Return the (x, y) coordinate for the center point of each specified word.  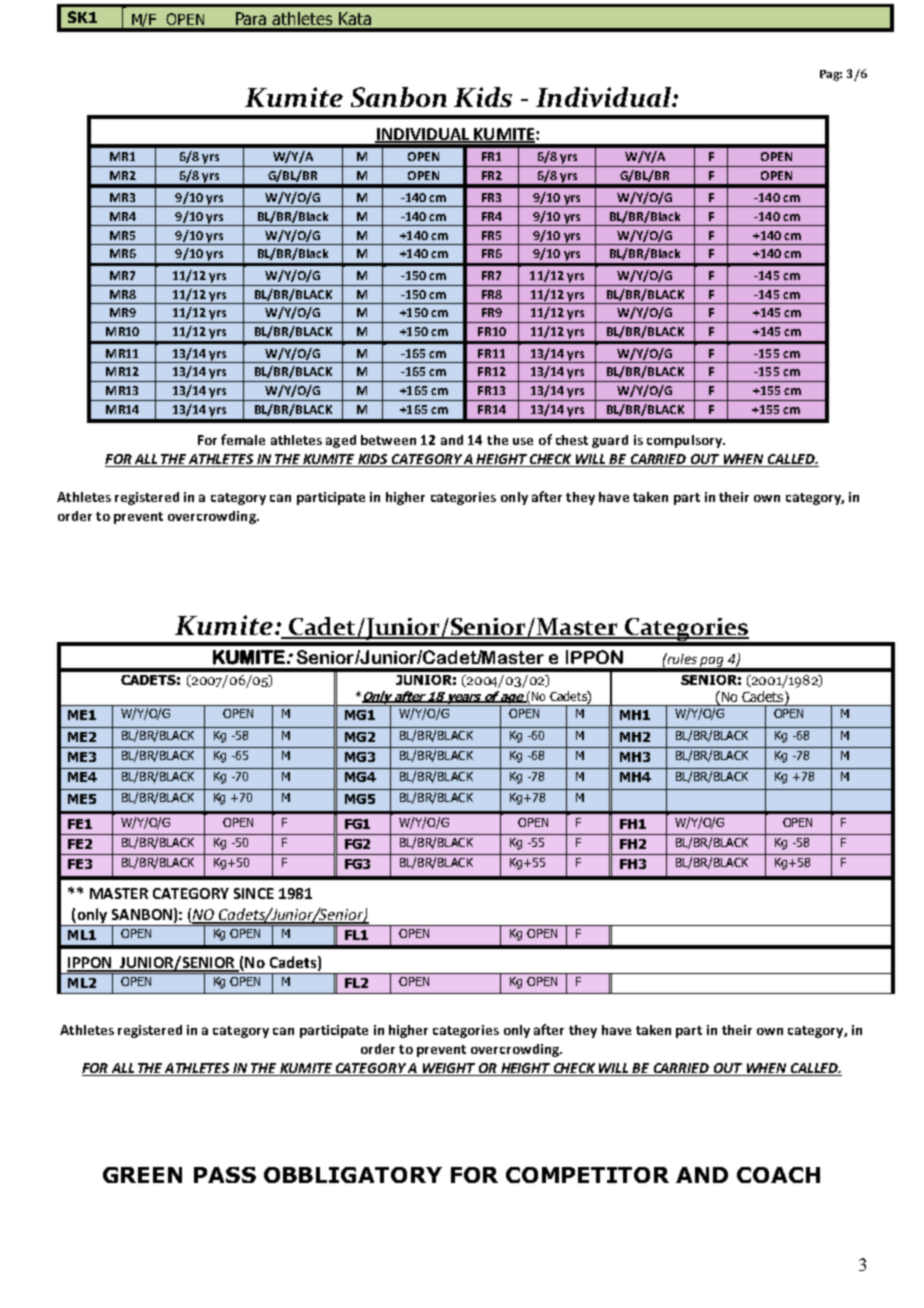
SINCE (254, 893)
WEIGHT (448, 1069)
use (523, 441)
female (243, 439)
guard (610, 441)
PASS (225, 1175)
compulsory (685, 441)
